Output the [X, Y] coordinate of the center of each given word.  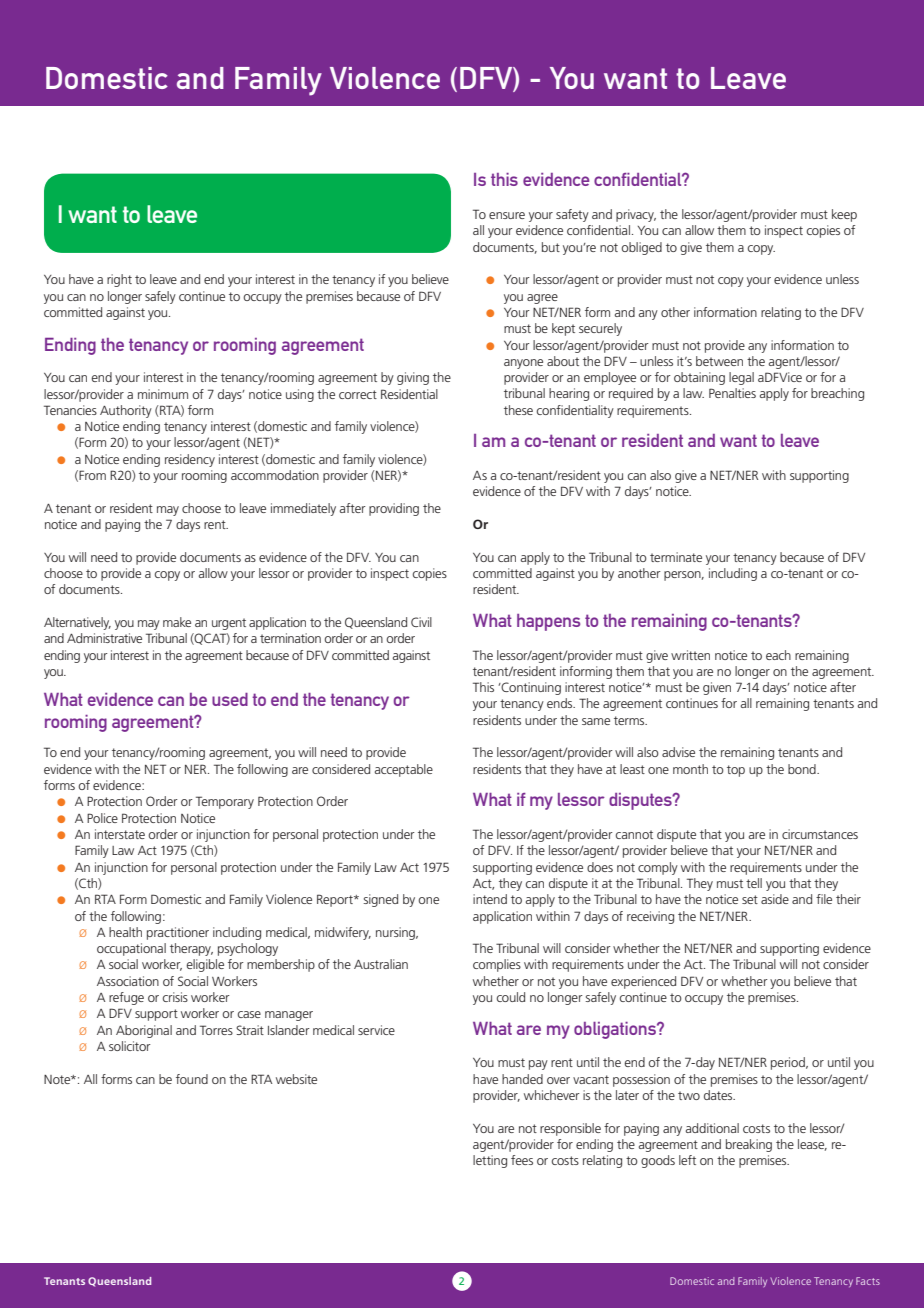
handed [522, 1079]
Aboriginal [144, 1031]
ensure [507, 215]
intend [490, 899]
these [518, 410]
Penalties [732, 393]
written [690, 655]
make [177, 622]
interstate [120, 834]
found [192, 1079]
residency [190, 460]
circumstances [820, 834]
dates [719, 1095]
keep [844, 215]
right [119, 280]
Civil [421, 622]
